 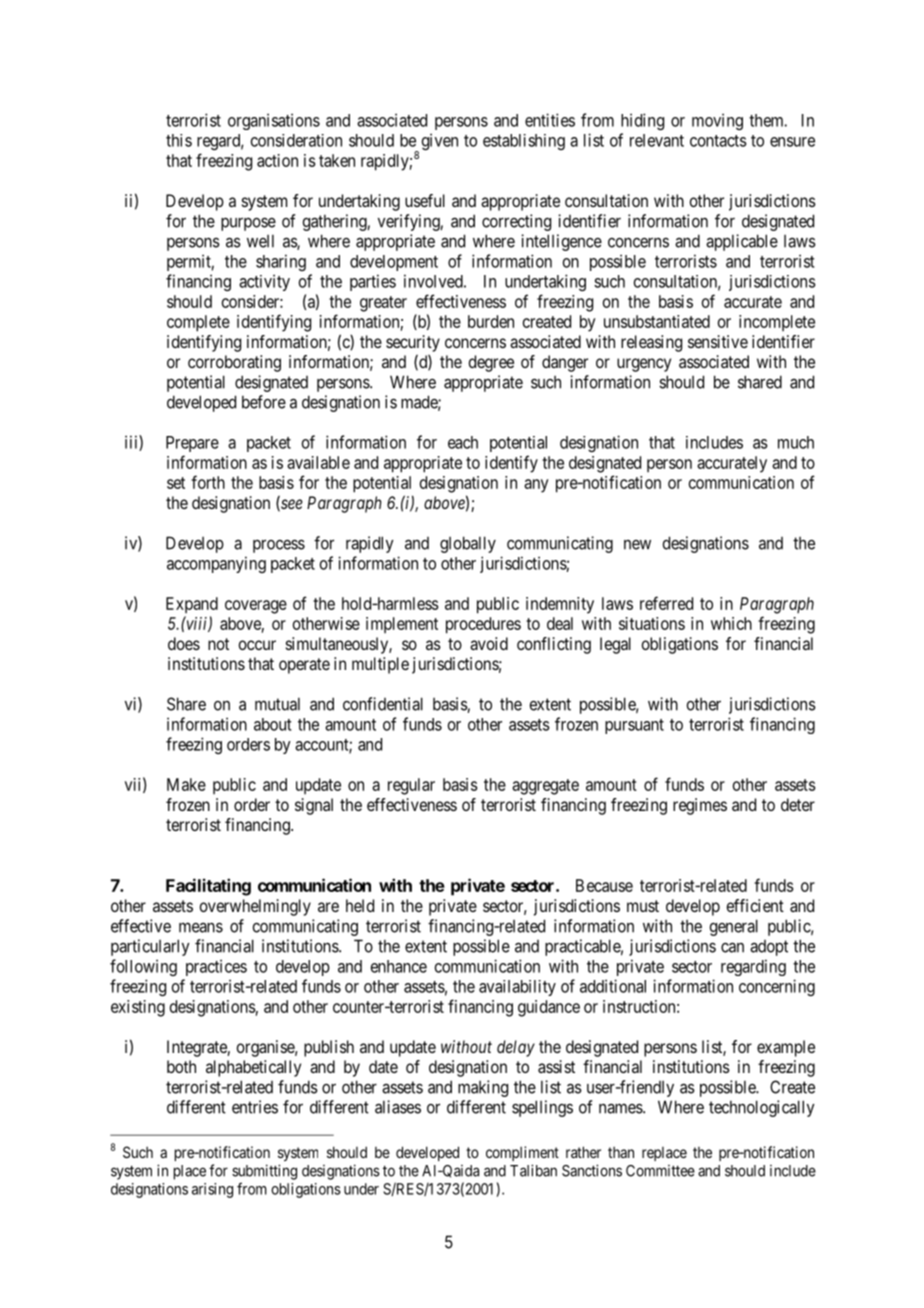 What do you see at coordinates (212, 1190) in the screenshot?
I see `arising` at bounding box center [212, 1190].
